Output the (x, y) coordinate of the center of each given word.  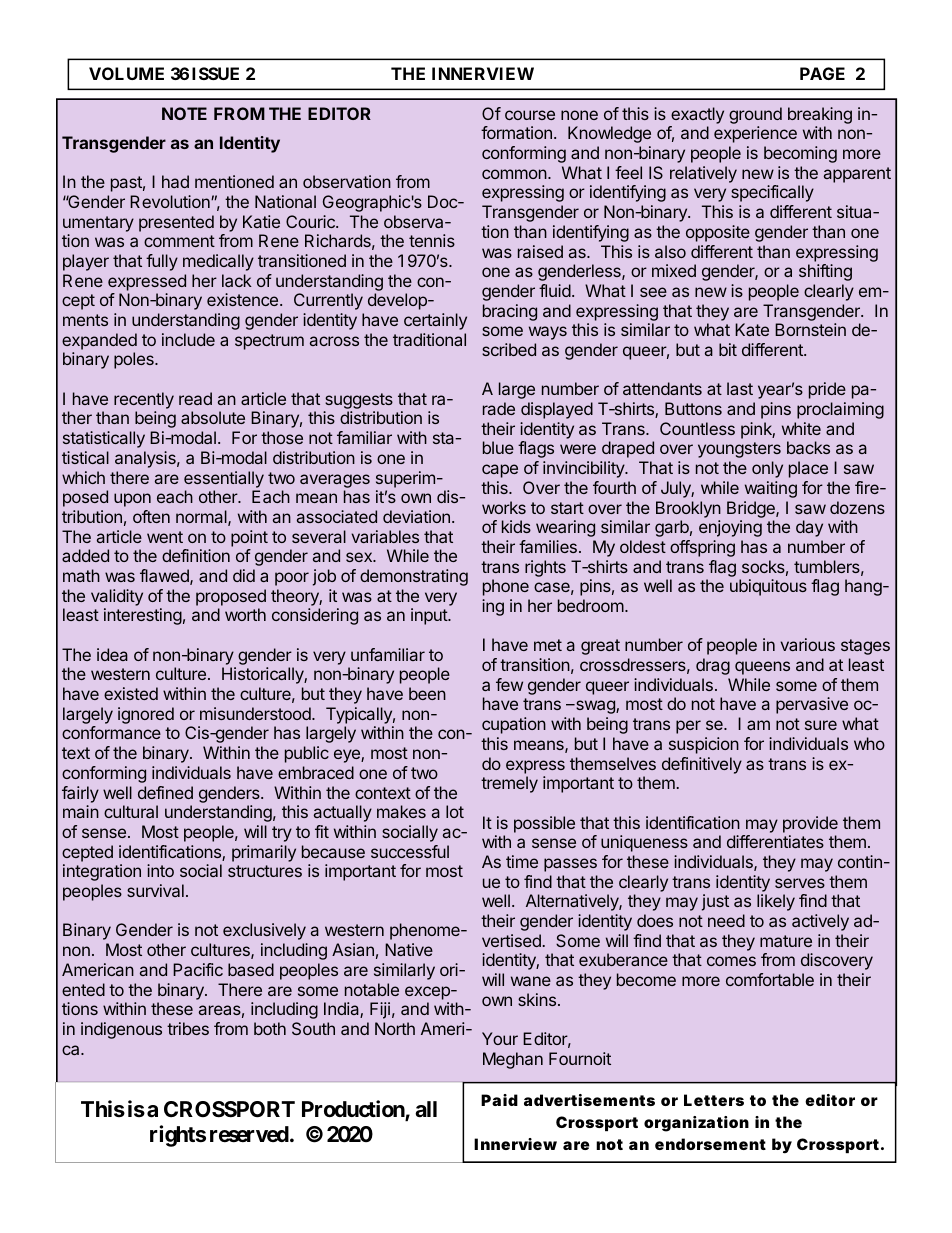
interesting (143, 616)
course (530, 115)
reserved (249, 1134)
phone (506, 587)
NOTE (184, 113)
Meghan (513, 1060)
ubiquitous (768, 587)
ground (755, 115)
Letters (714, 1100)
